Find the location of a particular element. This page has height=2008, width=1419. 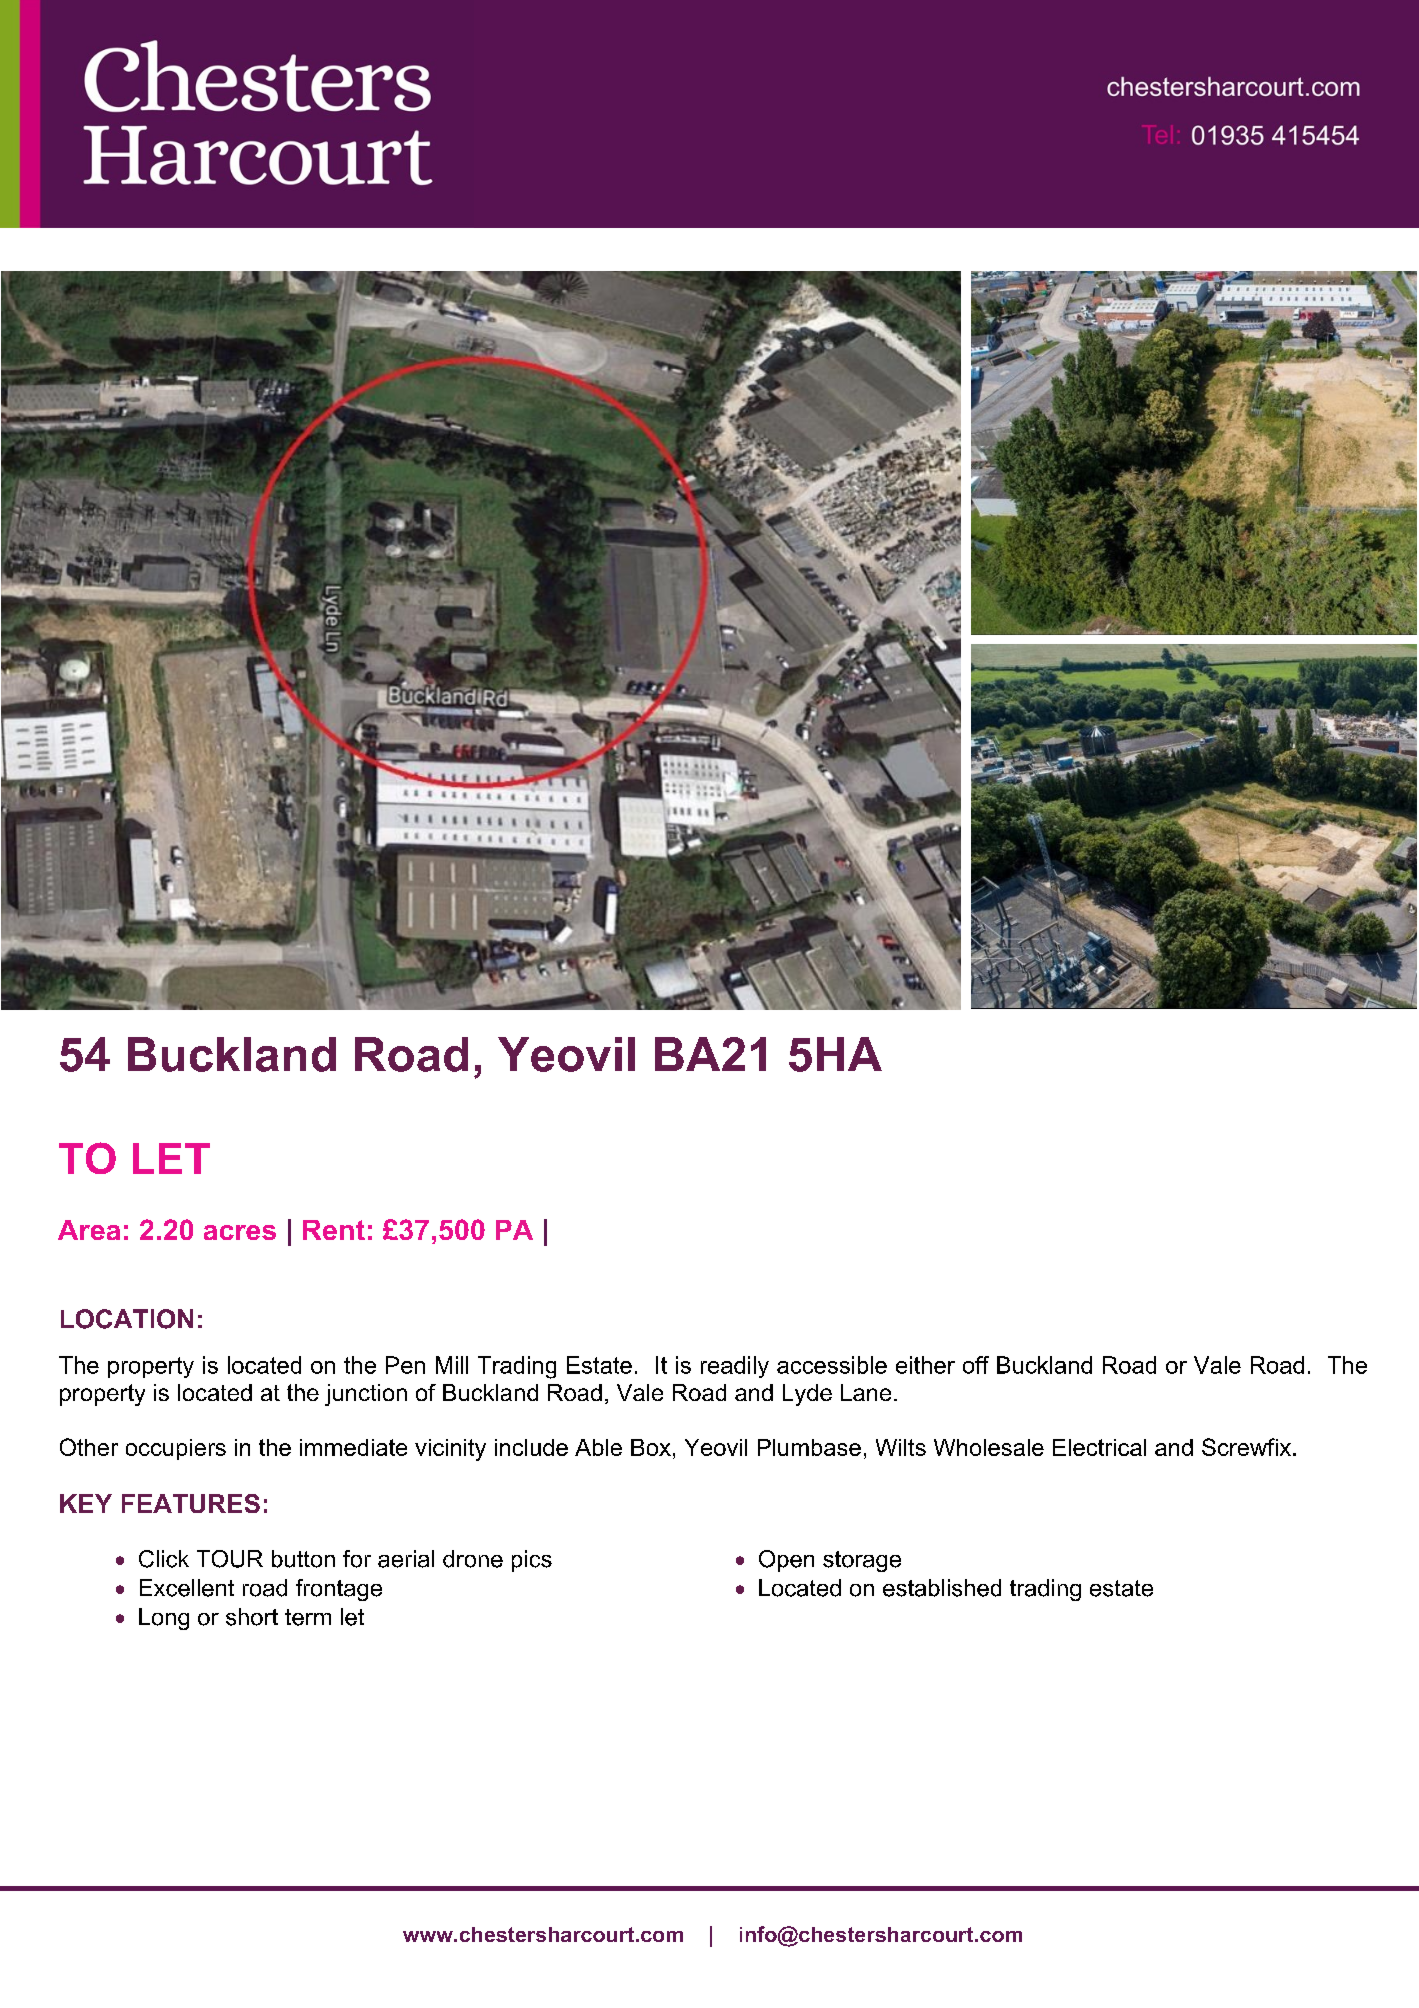

occupiers is located at coordinates (176, 1449).
